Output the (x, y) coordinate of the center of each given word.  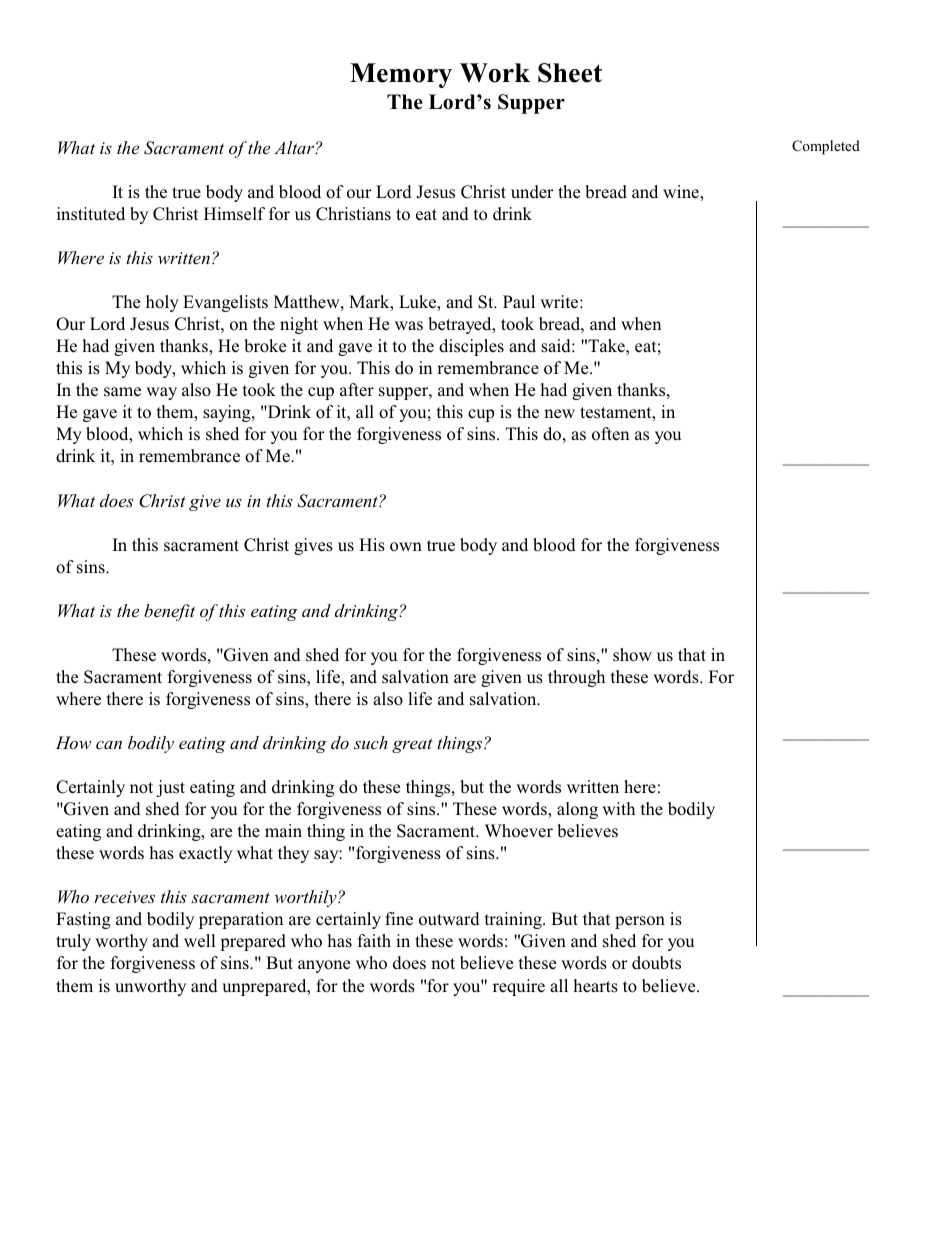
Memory (401, 75)
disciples (471, 347)
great (412, 745)
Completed (826, 147)
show (632, 655)
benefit (169, 612)
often (610, 434)
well (200, 941)
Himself (234, 213)
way (161, 393)
